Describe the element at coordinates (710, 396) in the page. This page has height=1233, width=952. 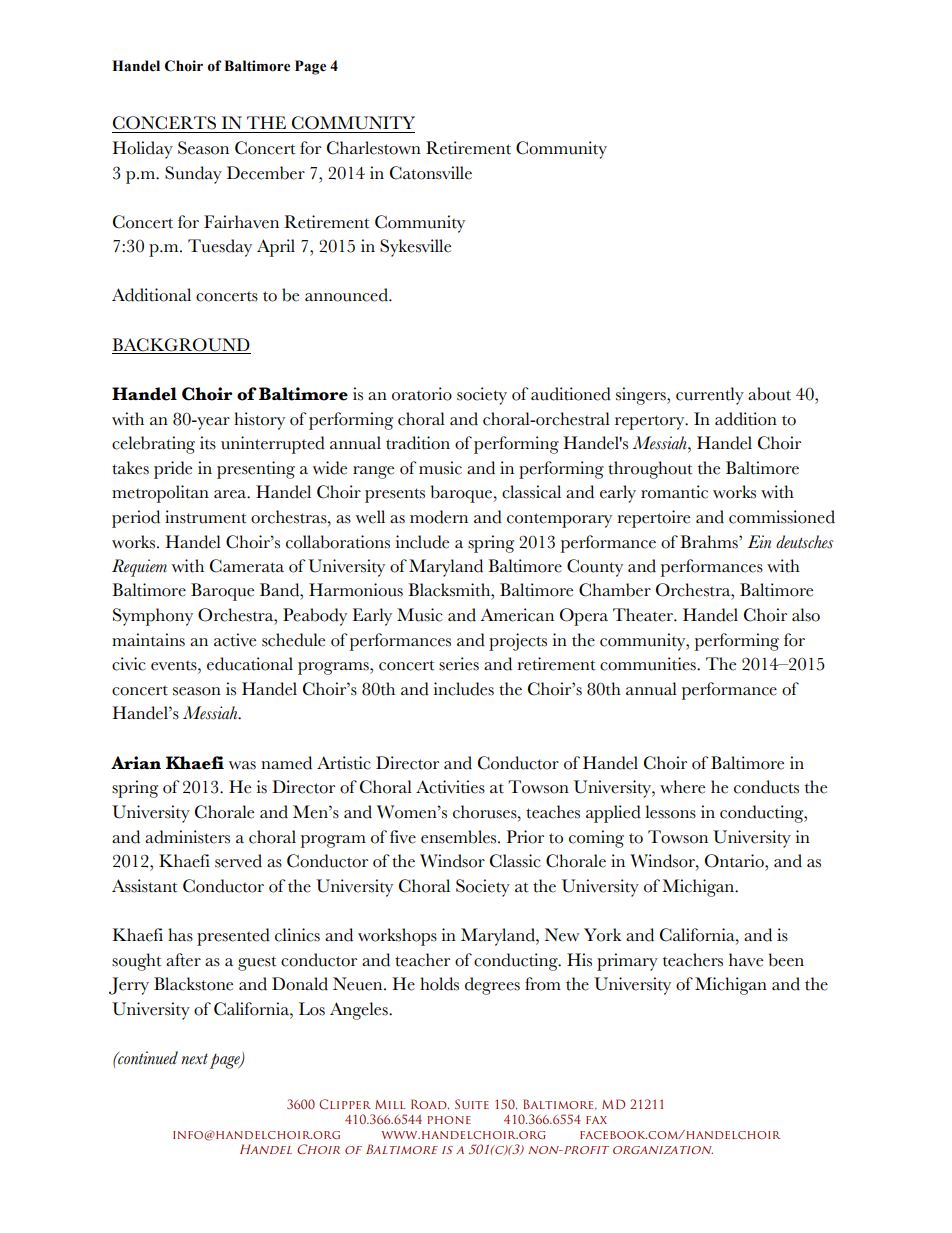
I see `currently` at that location.
